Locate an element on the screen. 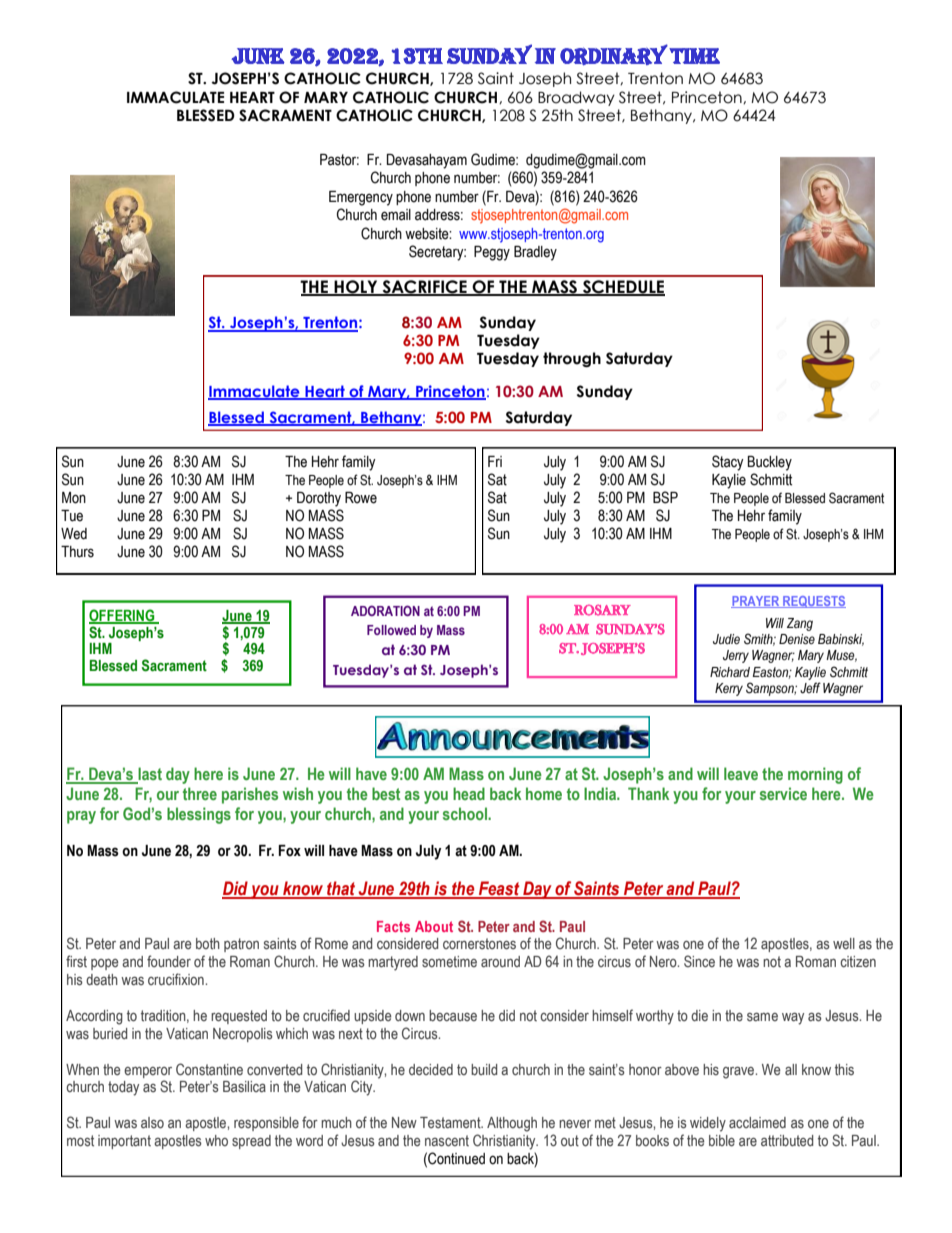  Ordinary is located at coordinates (614, 54).
